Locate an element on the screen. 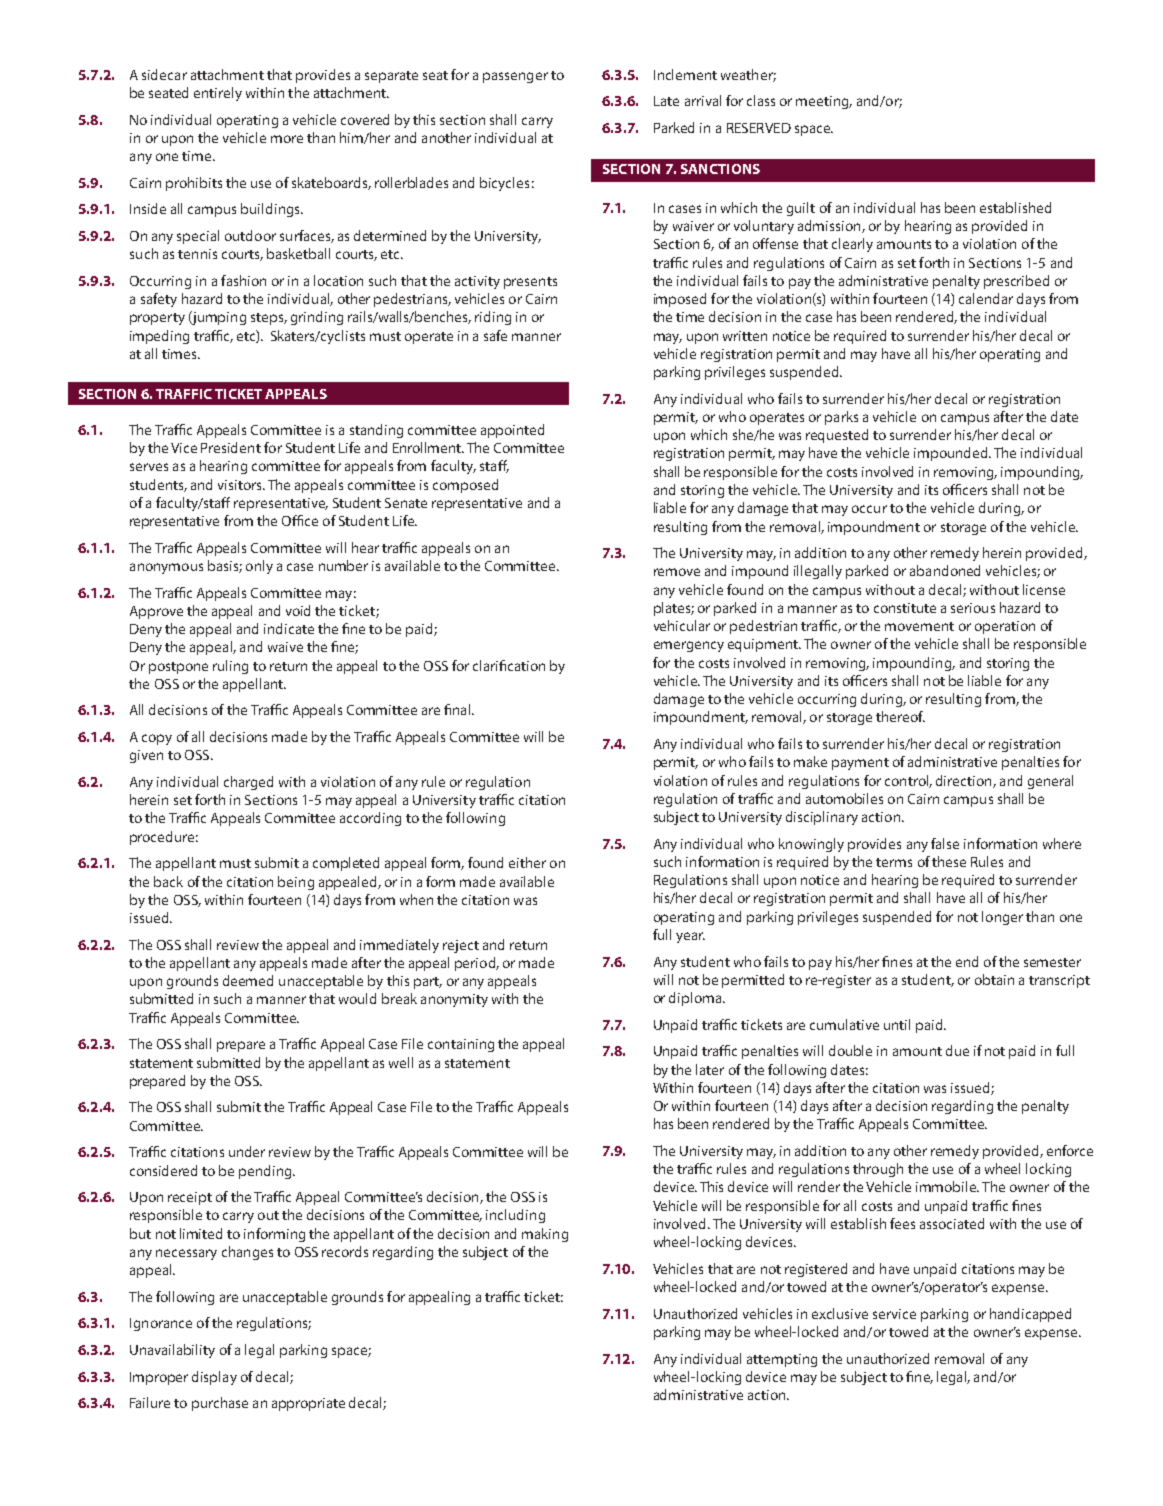 This screenshot has height=1506, width=1163. President is located at coordinates (231, 447).
